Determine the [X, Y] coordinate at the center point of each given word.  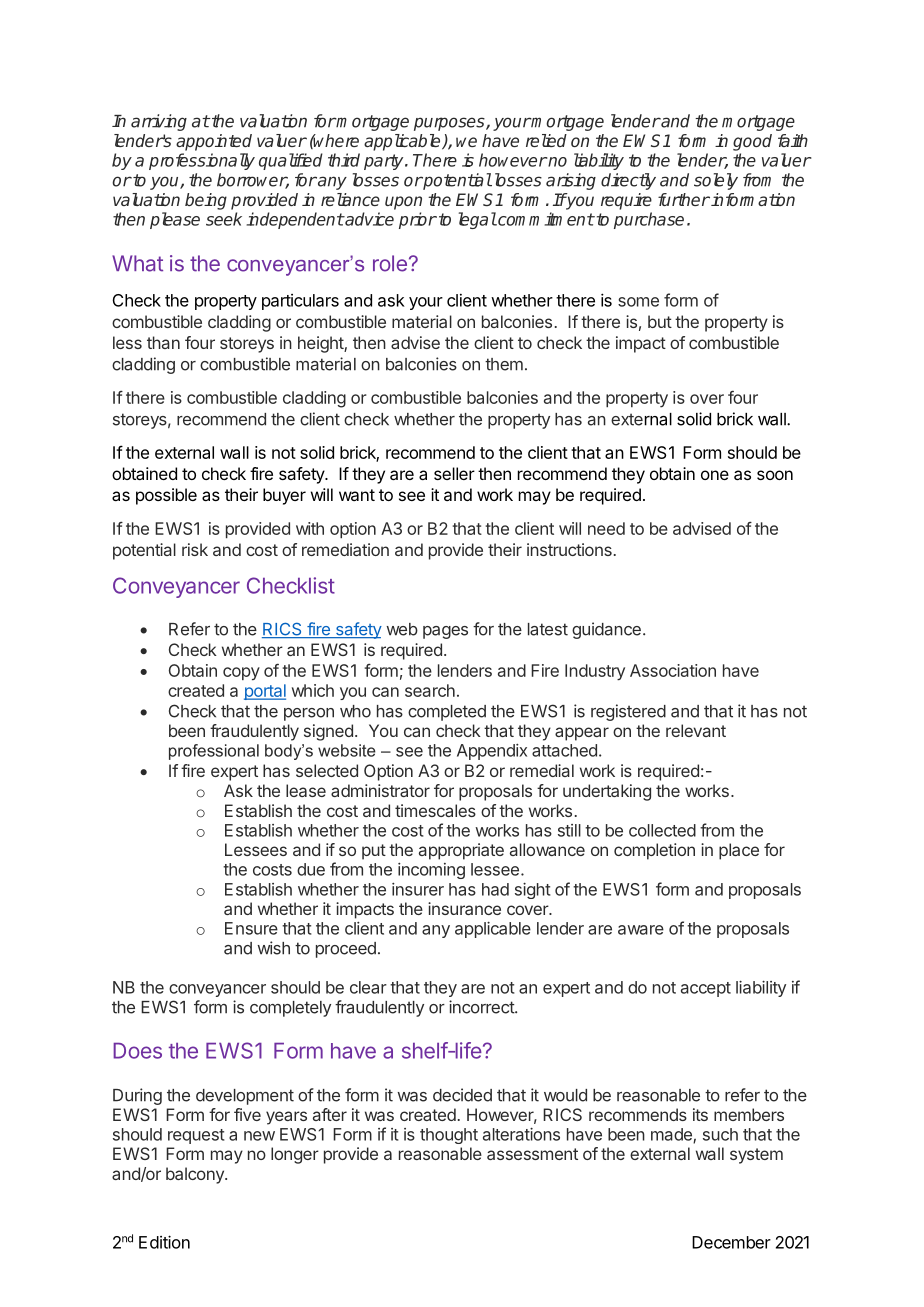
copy [241, 673]
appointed [214, 142]
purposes [450, 124]
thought [449, 1136]
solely [716, 181]
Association [673, 670]
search [430, 690]
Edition [164, 1242]
